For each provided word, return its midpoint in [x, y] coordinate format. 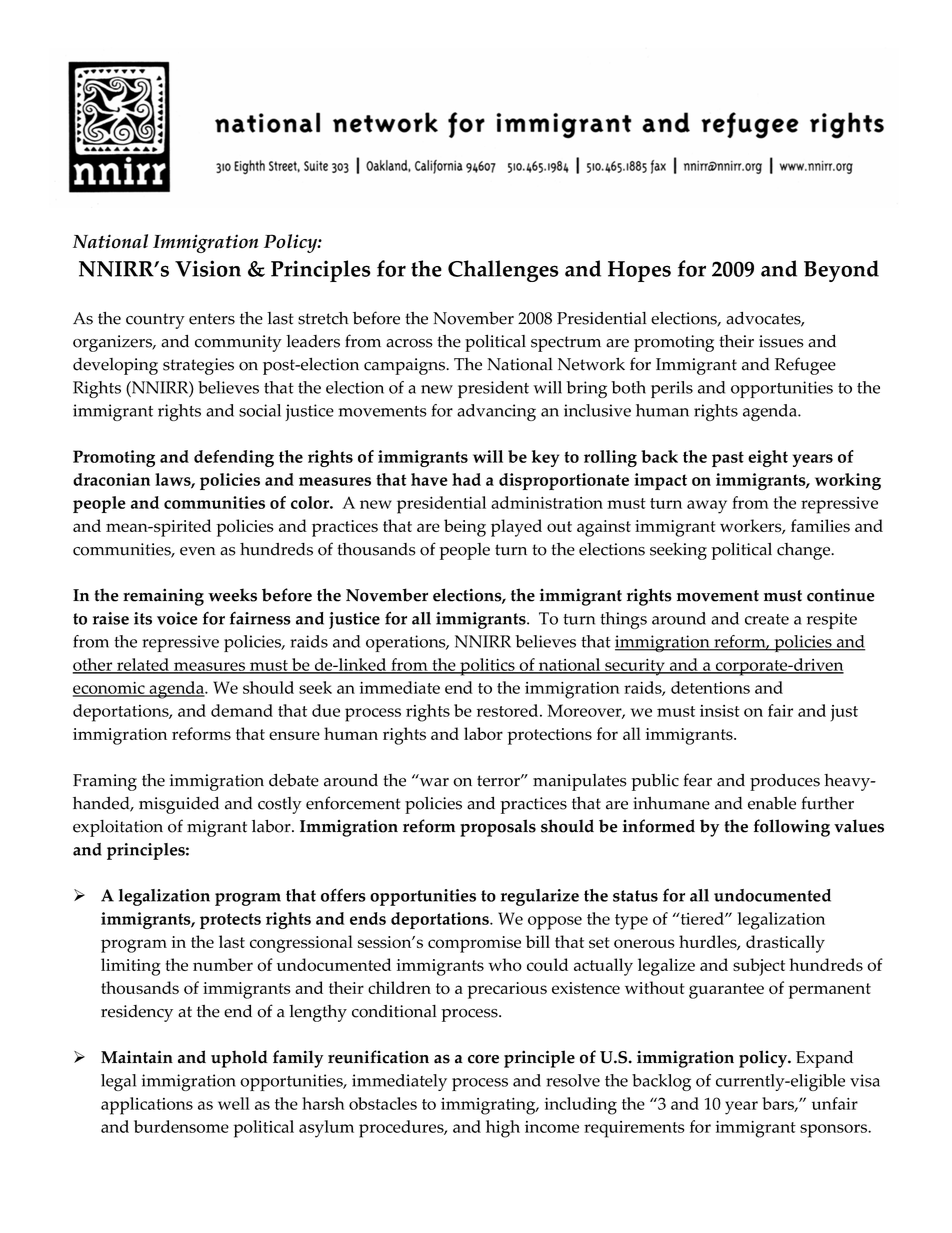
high [503, 1129]
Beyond [841, 271]
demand [242, 710]
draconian [111, 479]
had [466, 479]
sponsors [834, 1131]
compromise [474, 944]
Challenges [503, 271]
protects [230, 921]
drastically [785, 944]
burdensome [181, 1126]
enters [212, 319]
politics [487, 667]
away [707, 507]
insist [720, 711]
